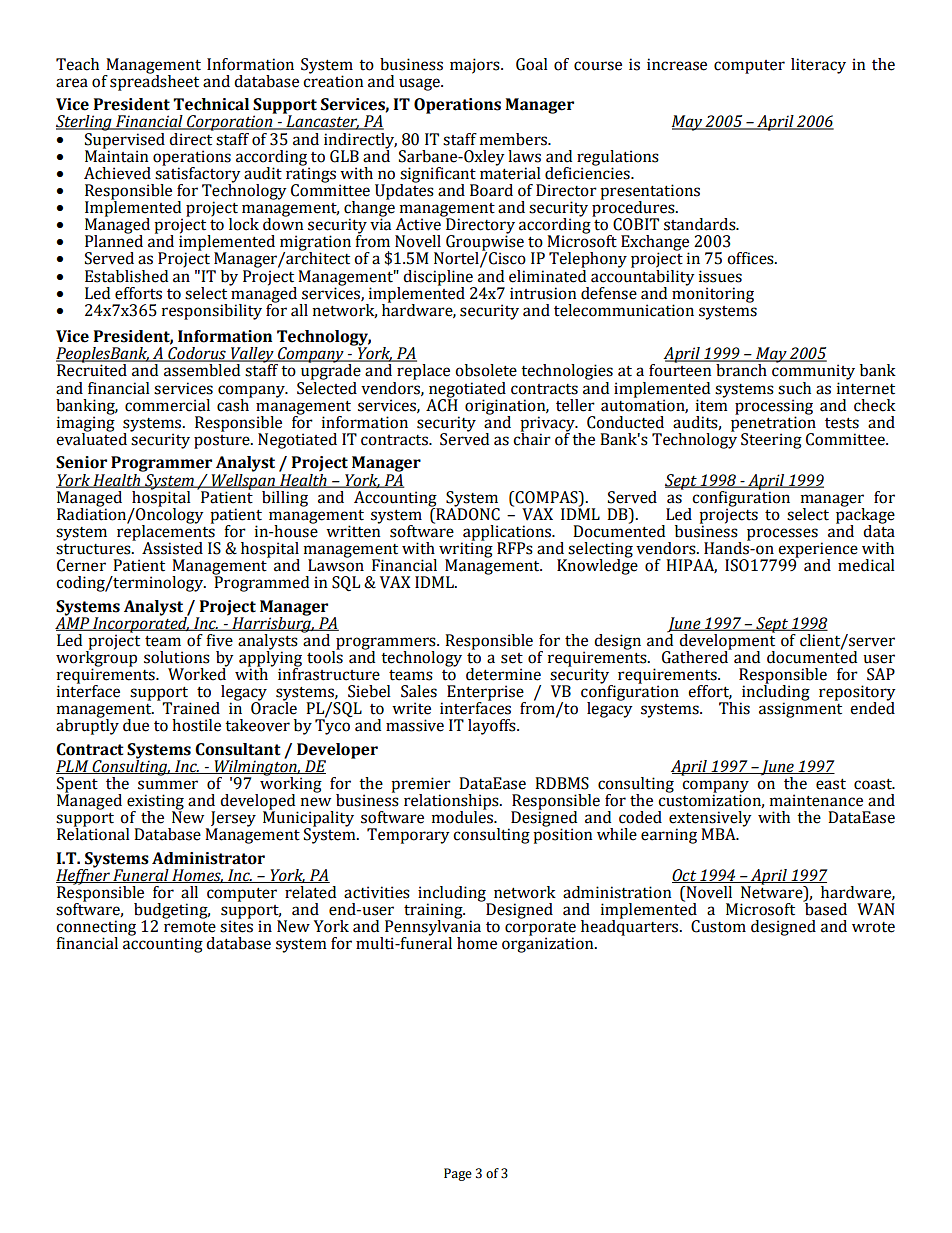 This document has width=952, height=1233. What do you see at coordinates (549, 944) in the document?
I see `organization` at bounding box center [549, 944].
